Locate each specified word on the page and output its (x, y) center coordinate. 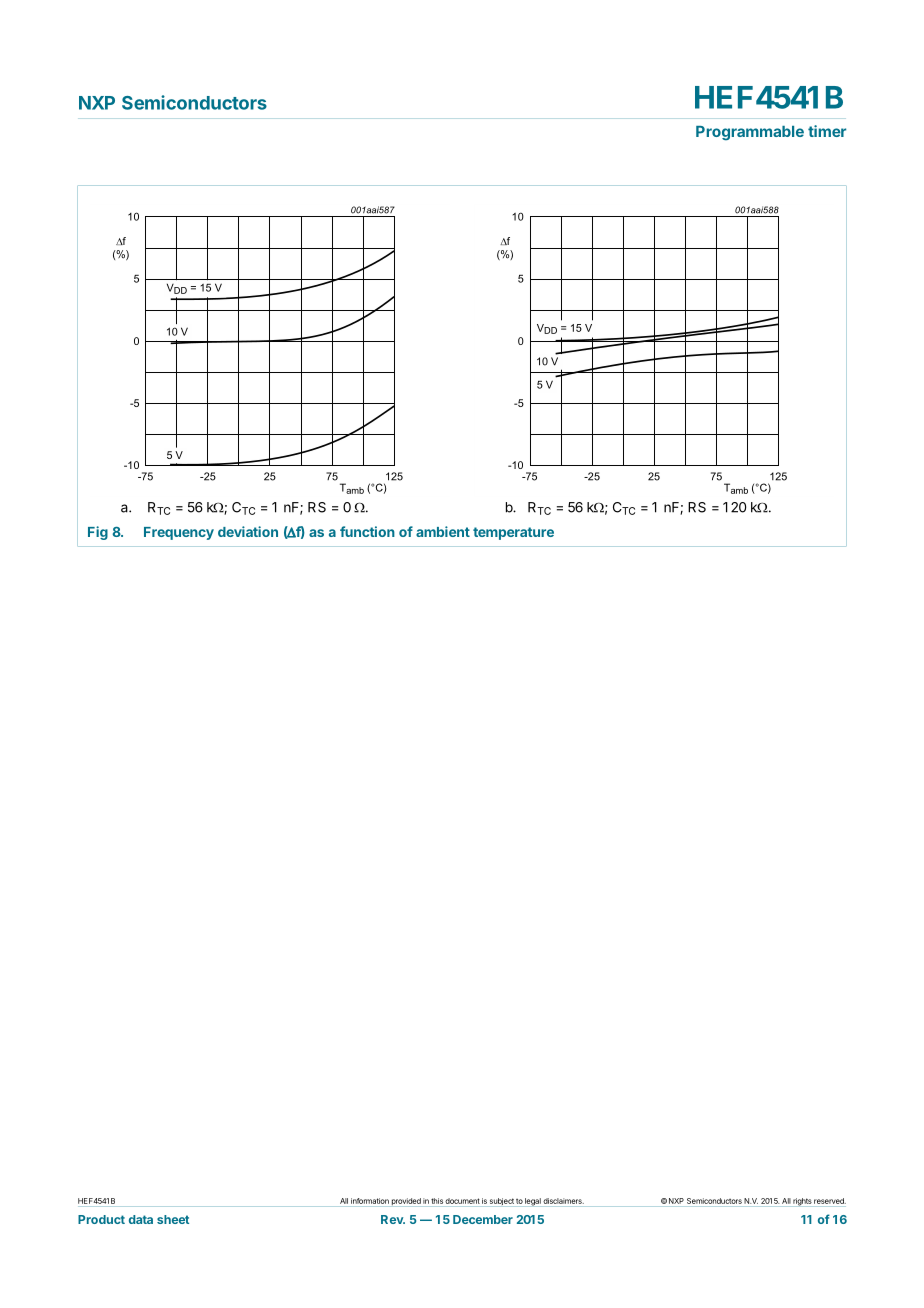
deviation (248, 531)
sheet (173, 1219)
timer (827, 131)
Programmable (750, 133)
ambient (443, 531)
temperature (513, 533)
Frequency (179, 533)
